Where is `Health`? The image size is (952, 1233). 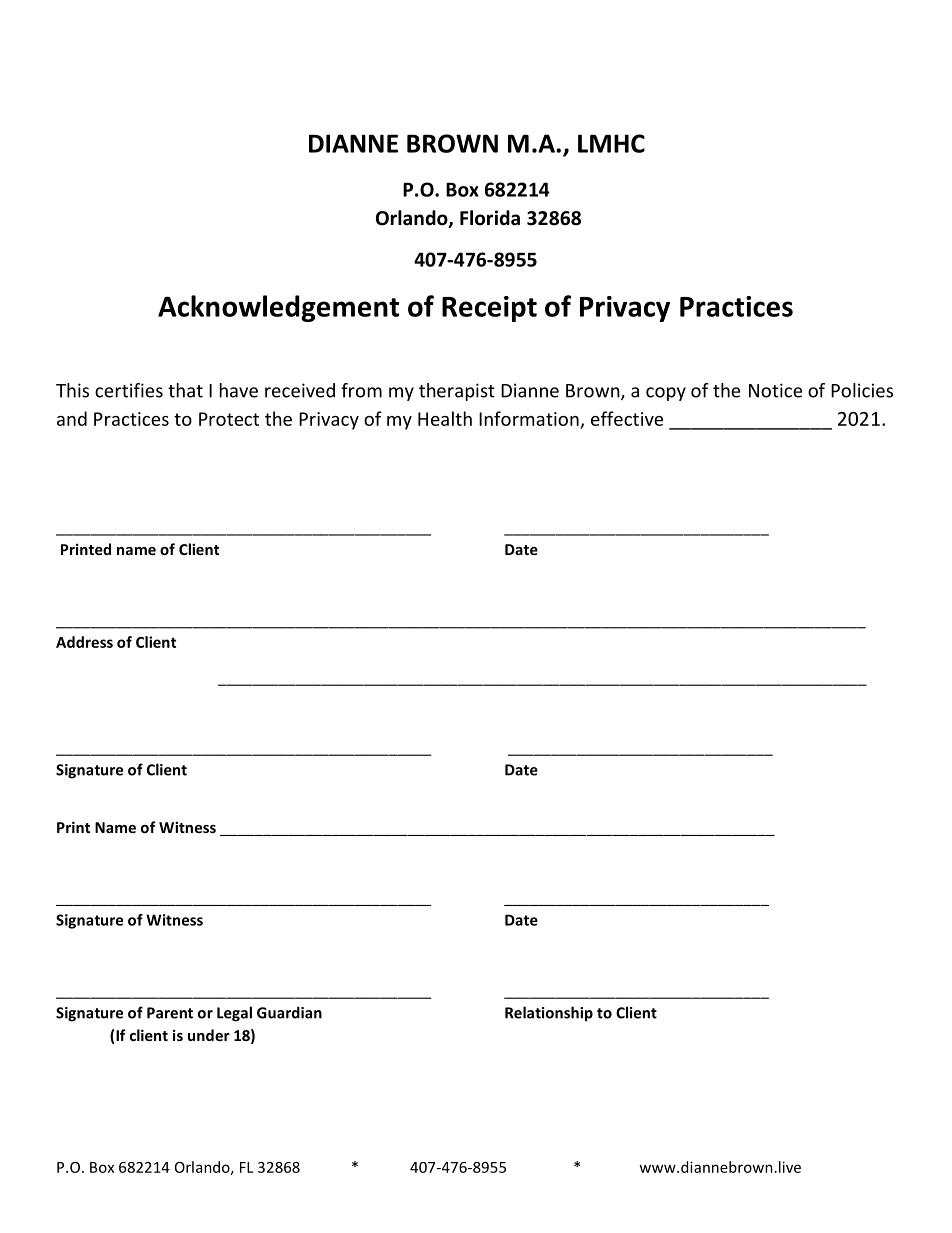
Health is located at coordinates (445, 418).
